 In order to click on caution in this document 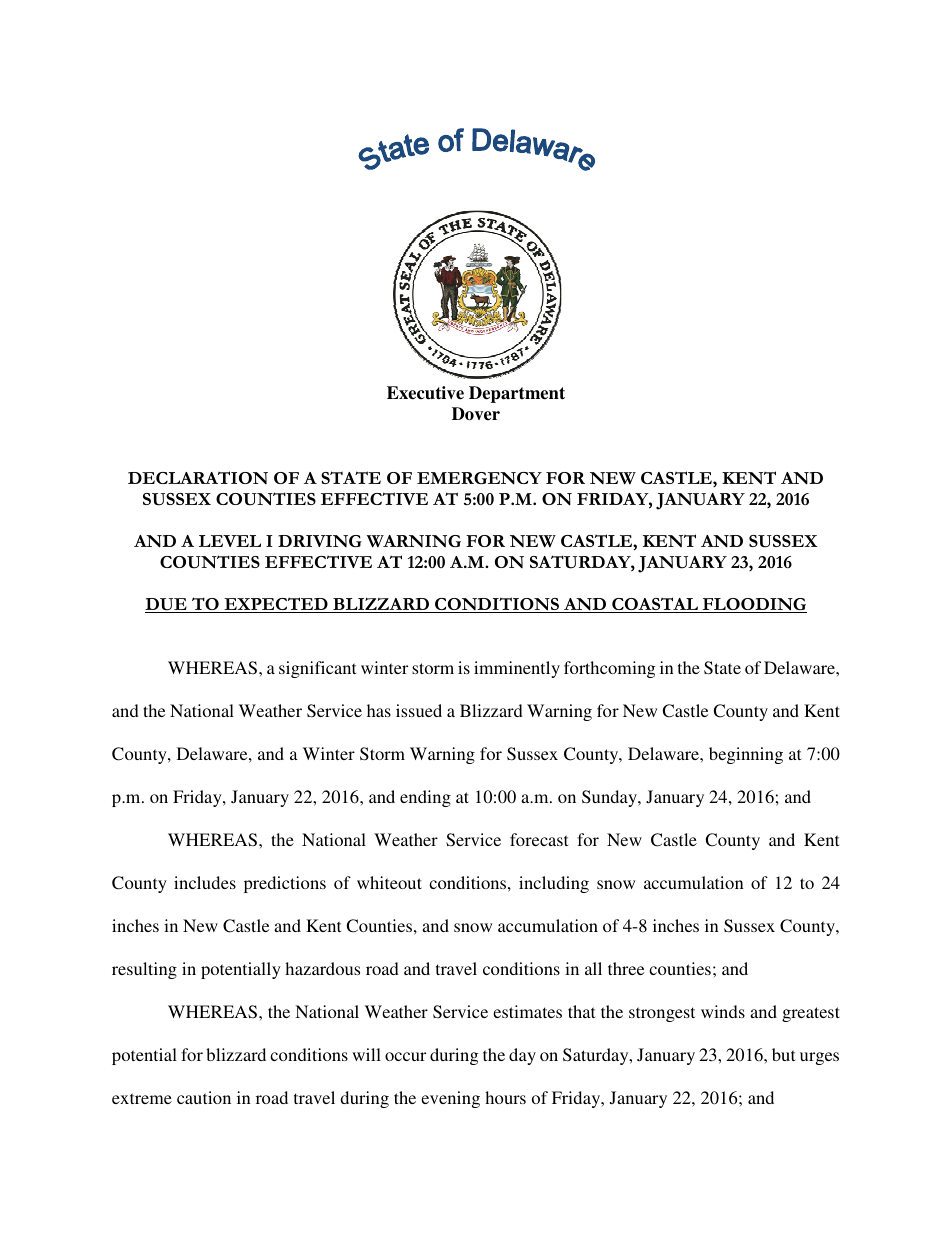, I will do `click(204, 1097)`.
